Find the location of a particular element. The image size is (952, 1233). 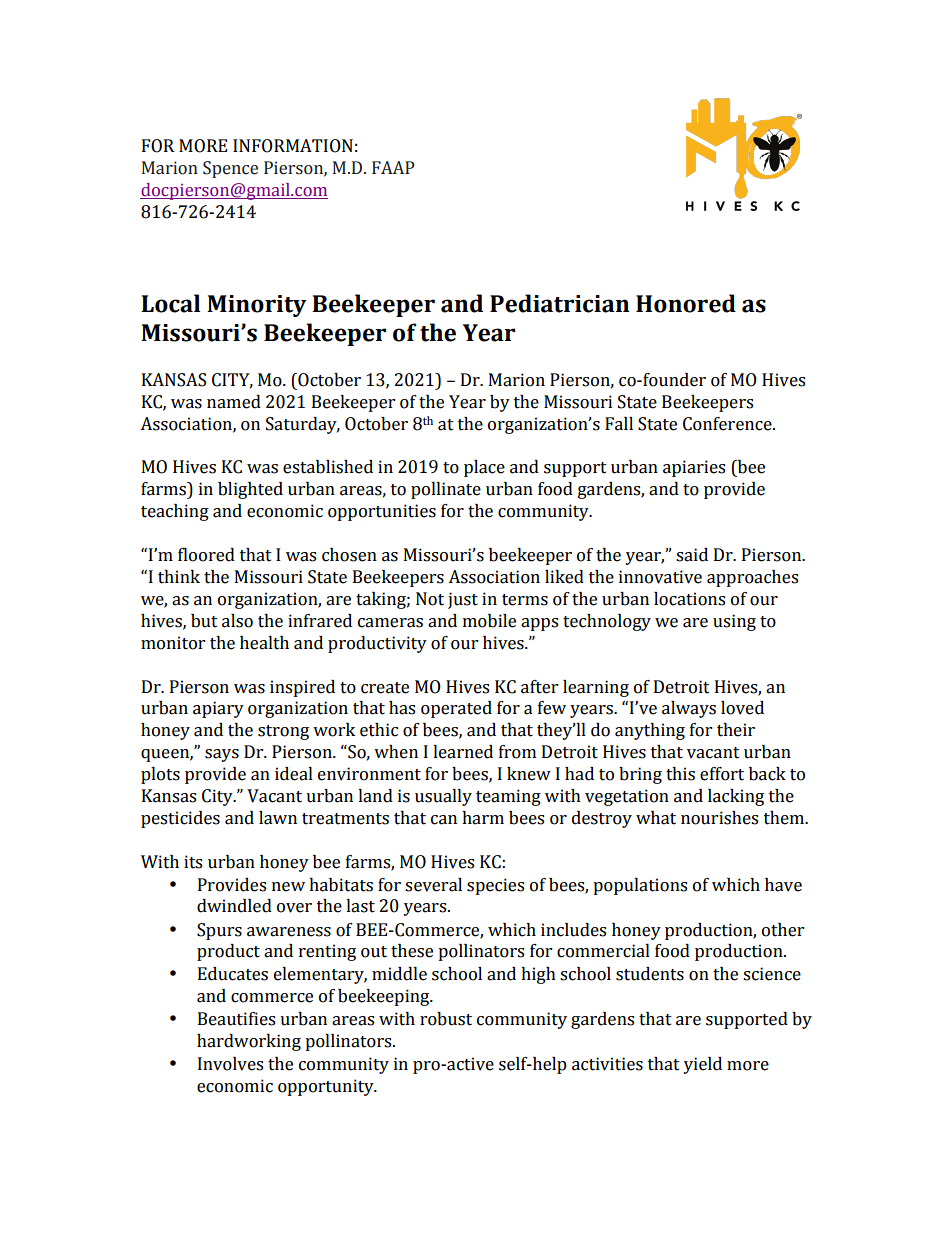

robust is located at coordinates (446, 1019).
